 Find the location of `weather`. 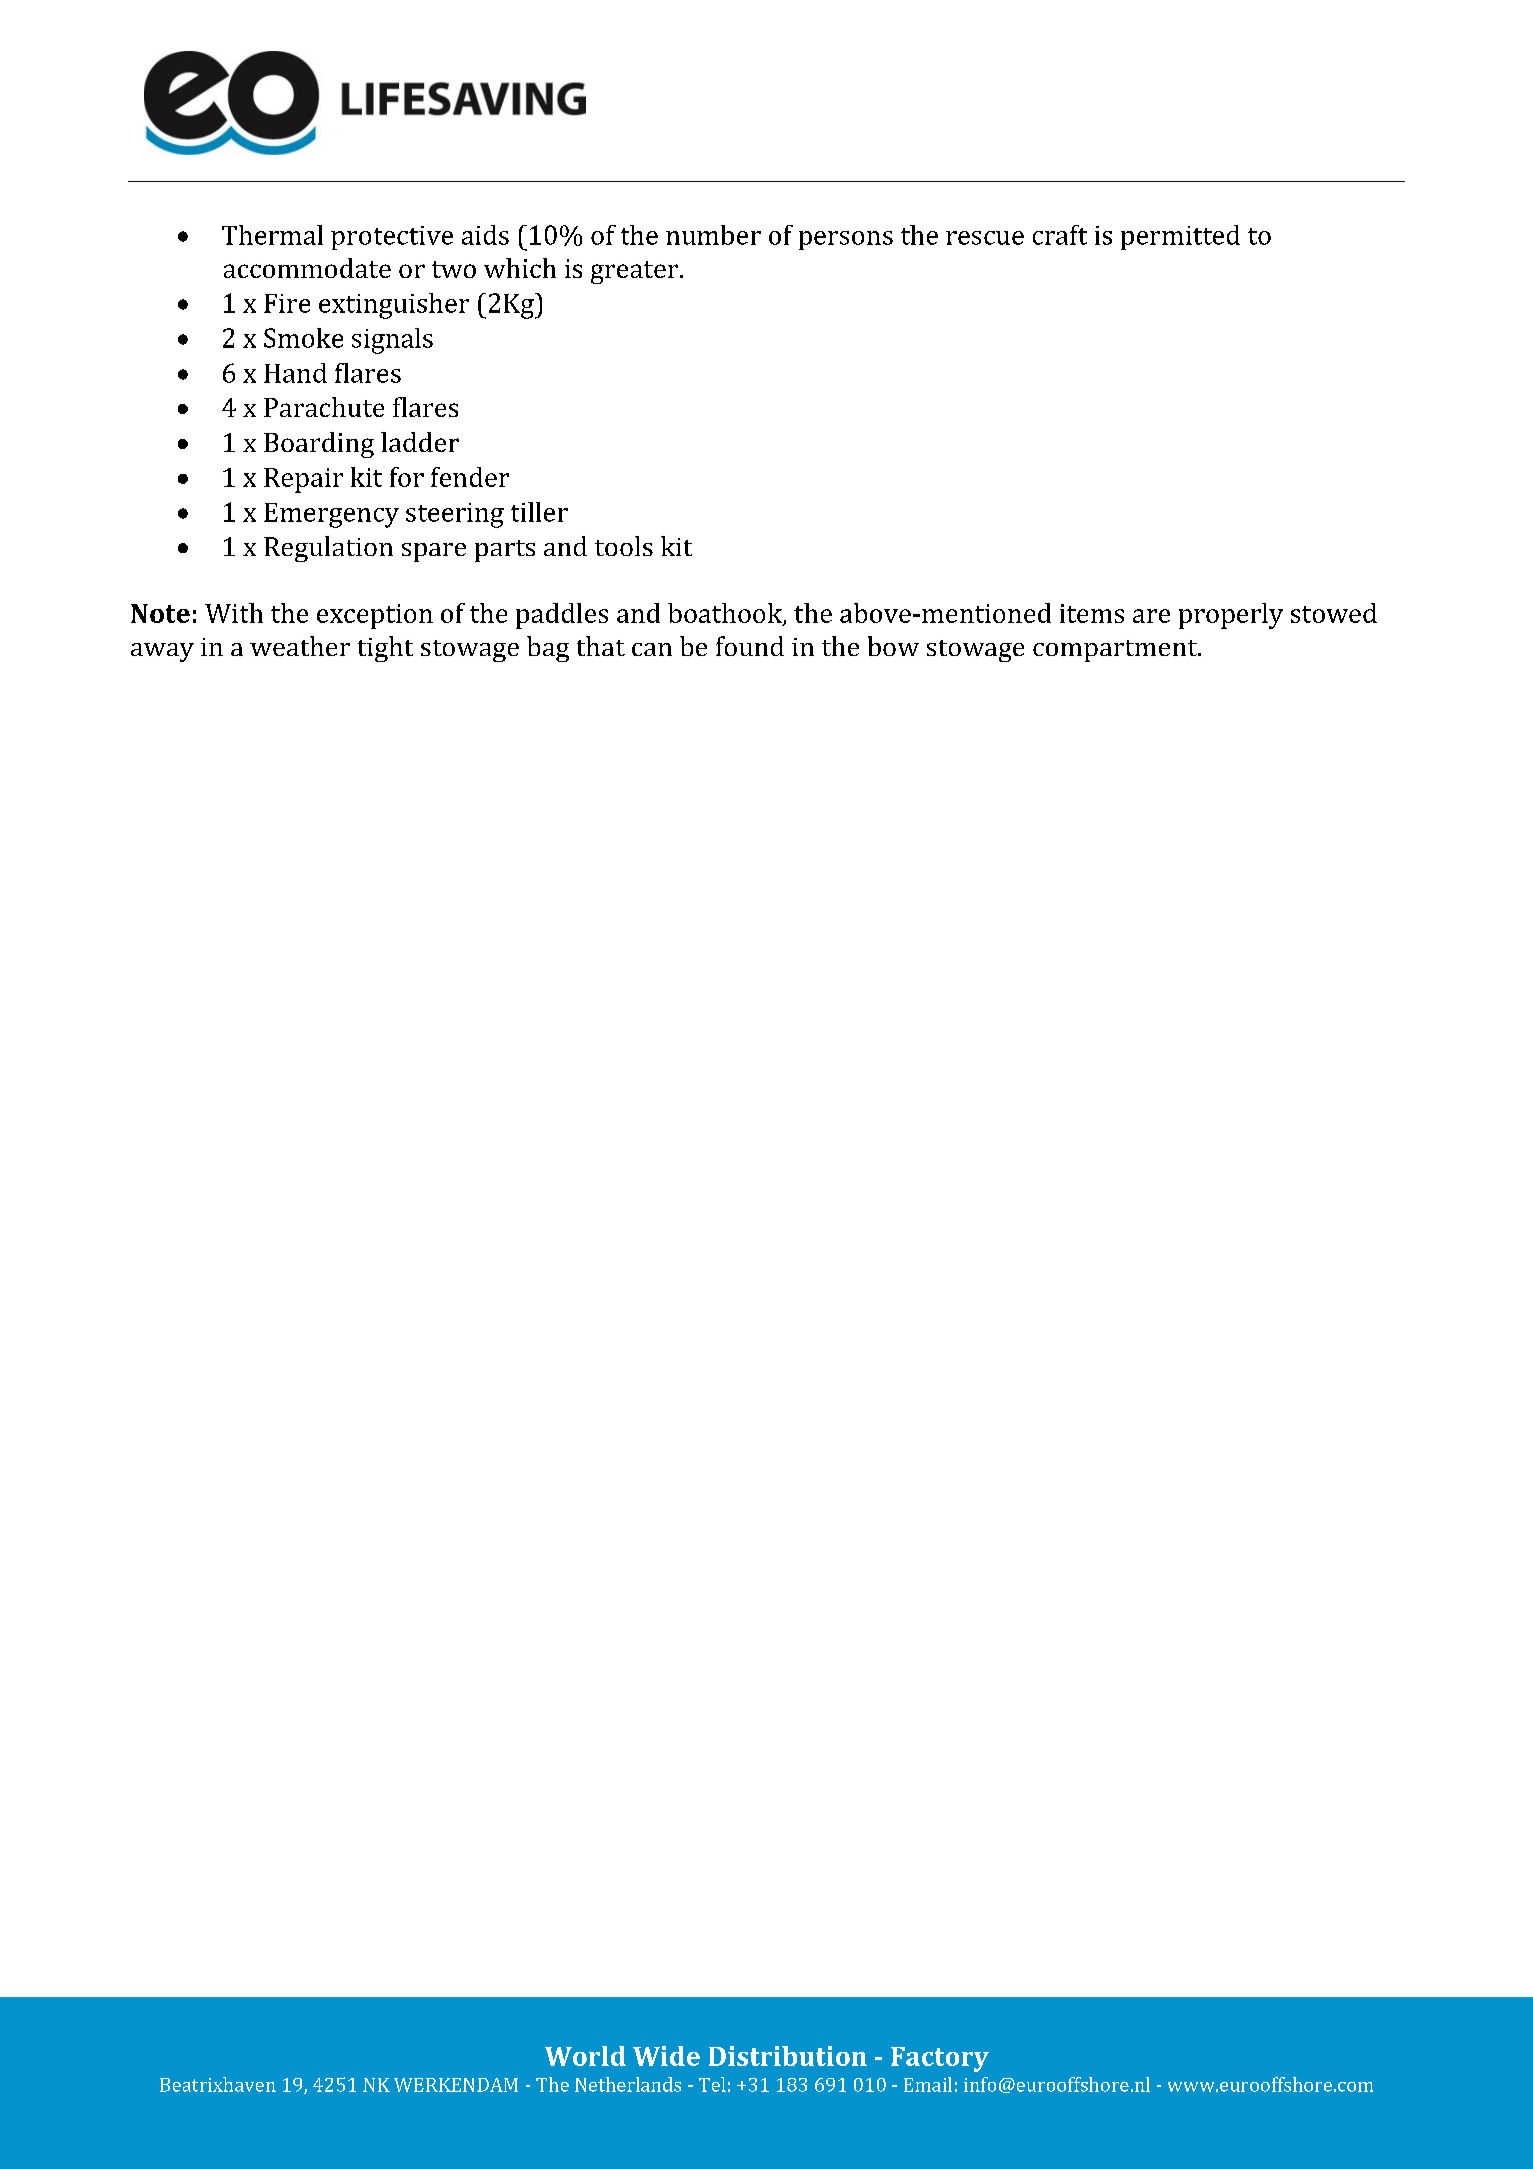

weather is located at coordinates (300, 646).
